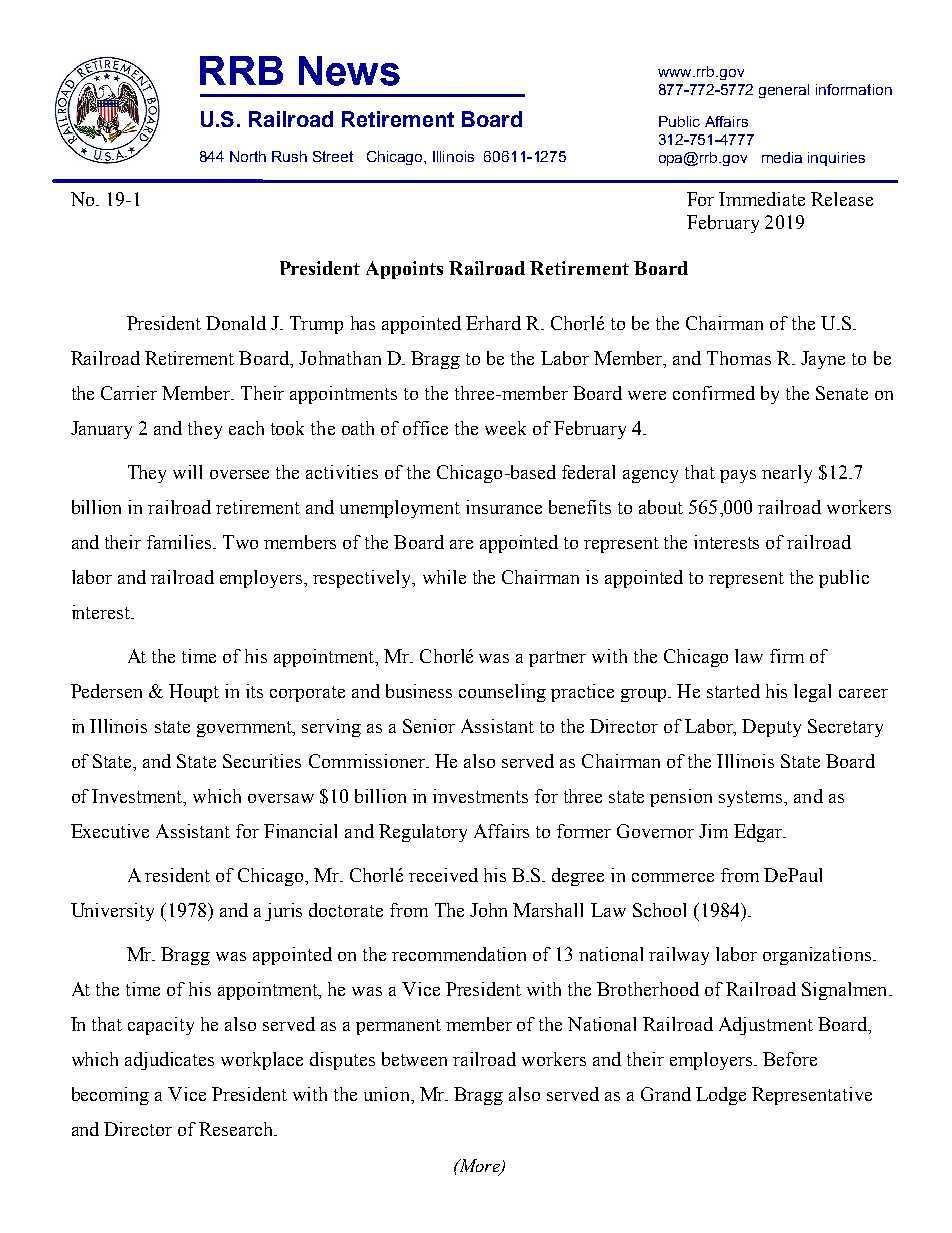 The image size is (952, 1233). Describe the element at coordinates (443, 875) in the screenshot. I see `received` at that location.
